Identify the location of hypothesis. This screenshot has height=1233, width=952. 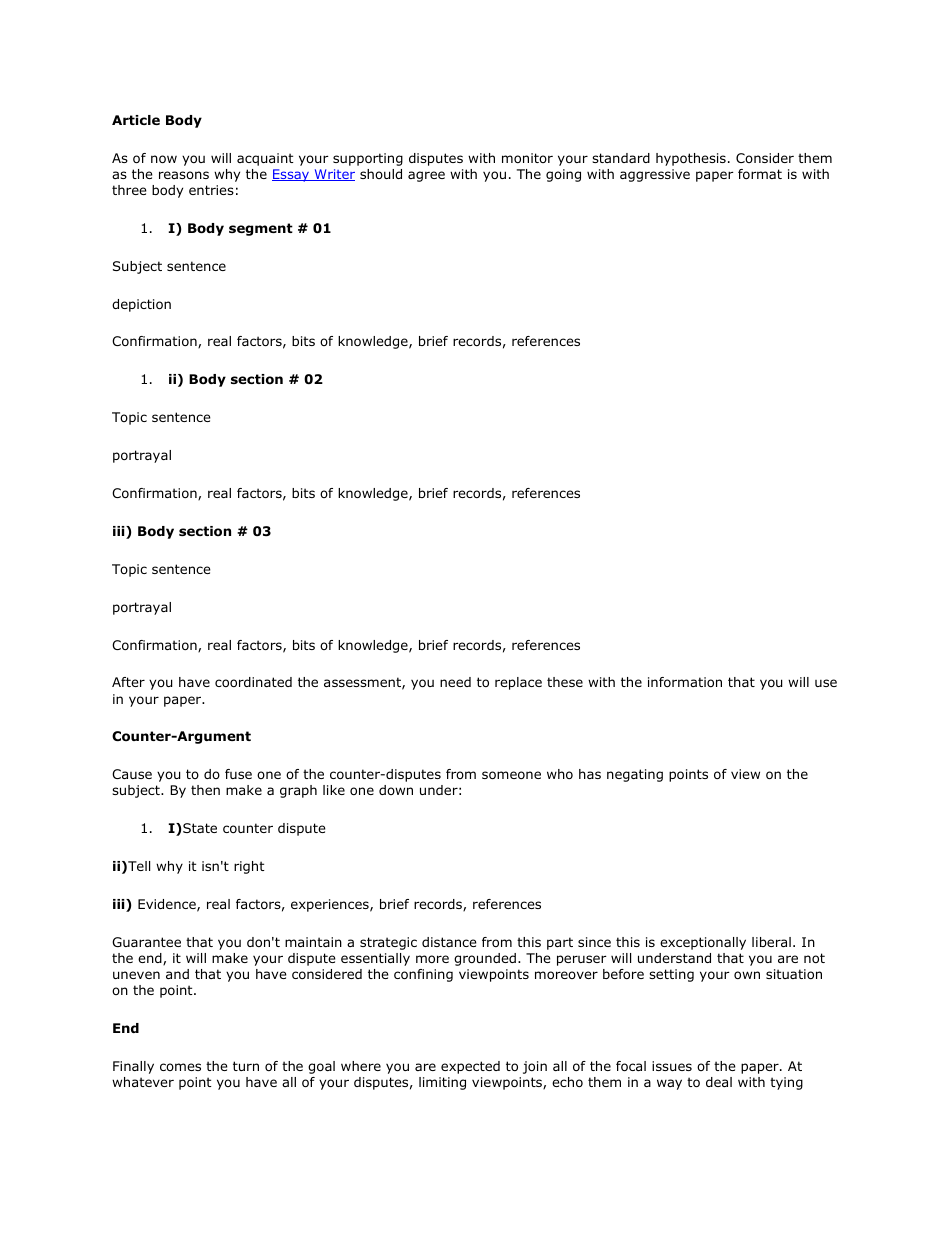
(691, 159).
